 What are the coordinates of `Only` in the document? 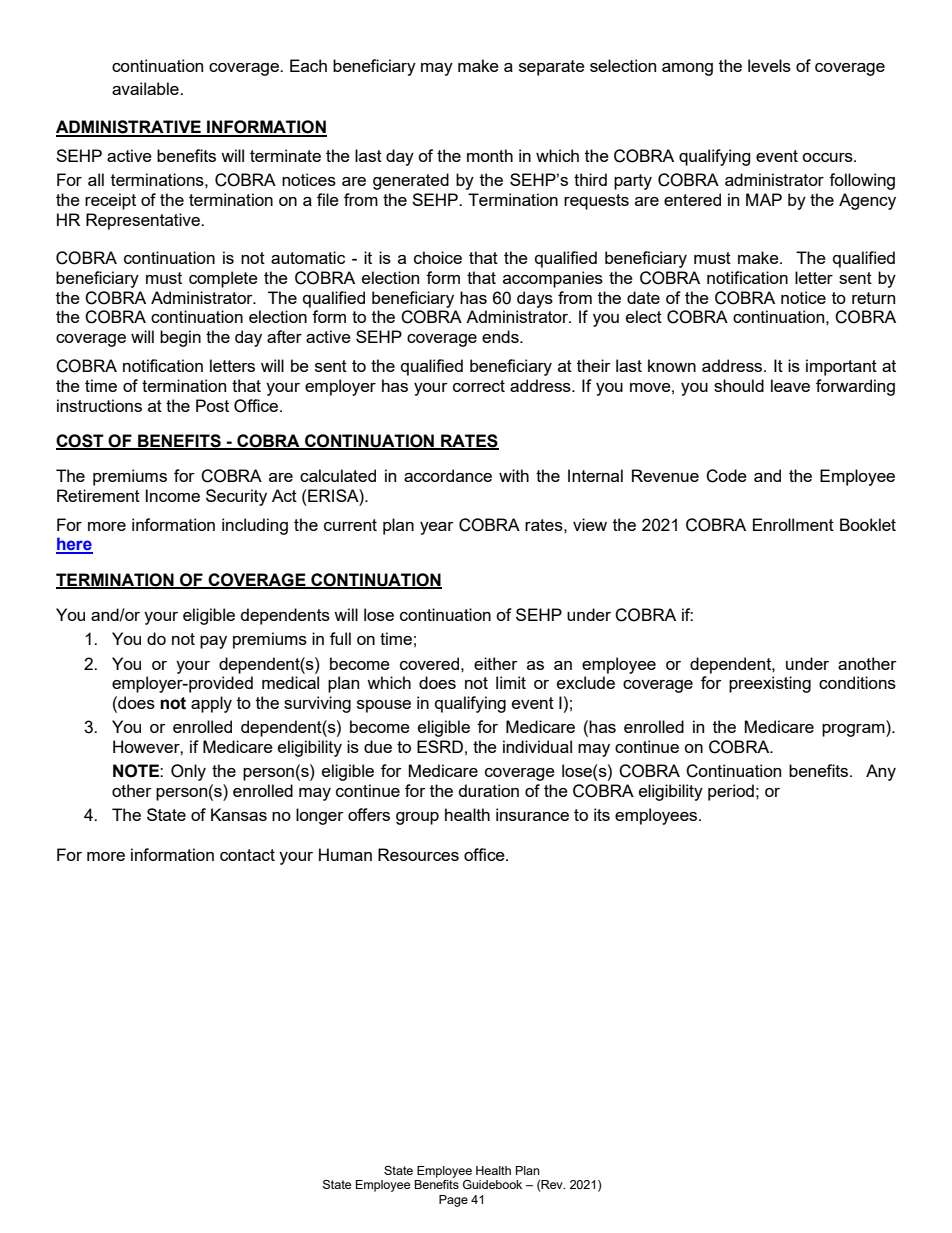 It's located at (188, 772).
